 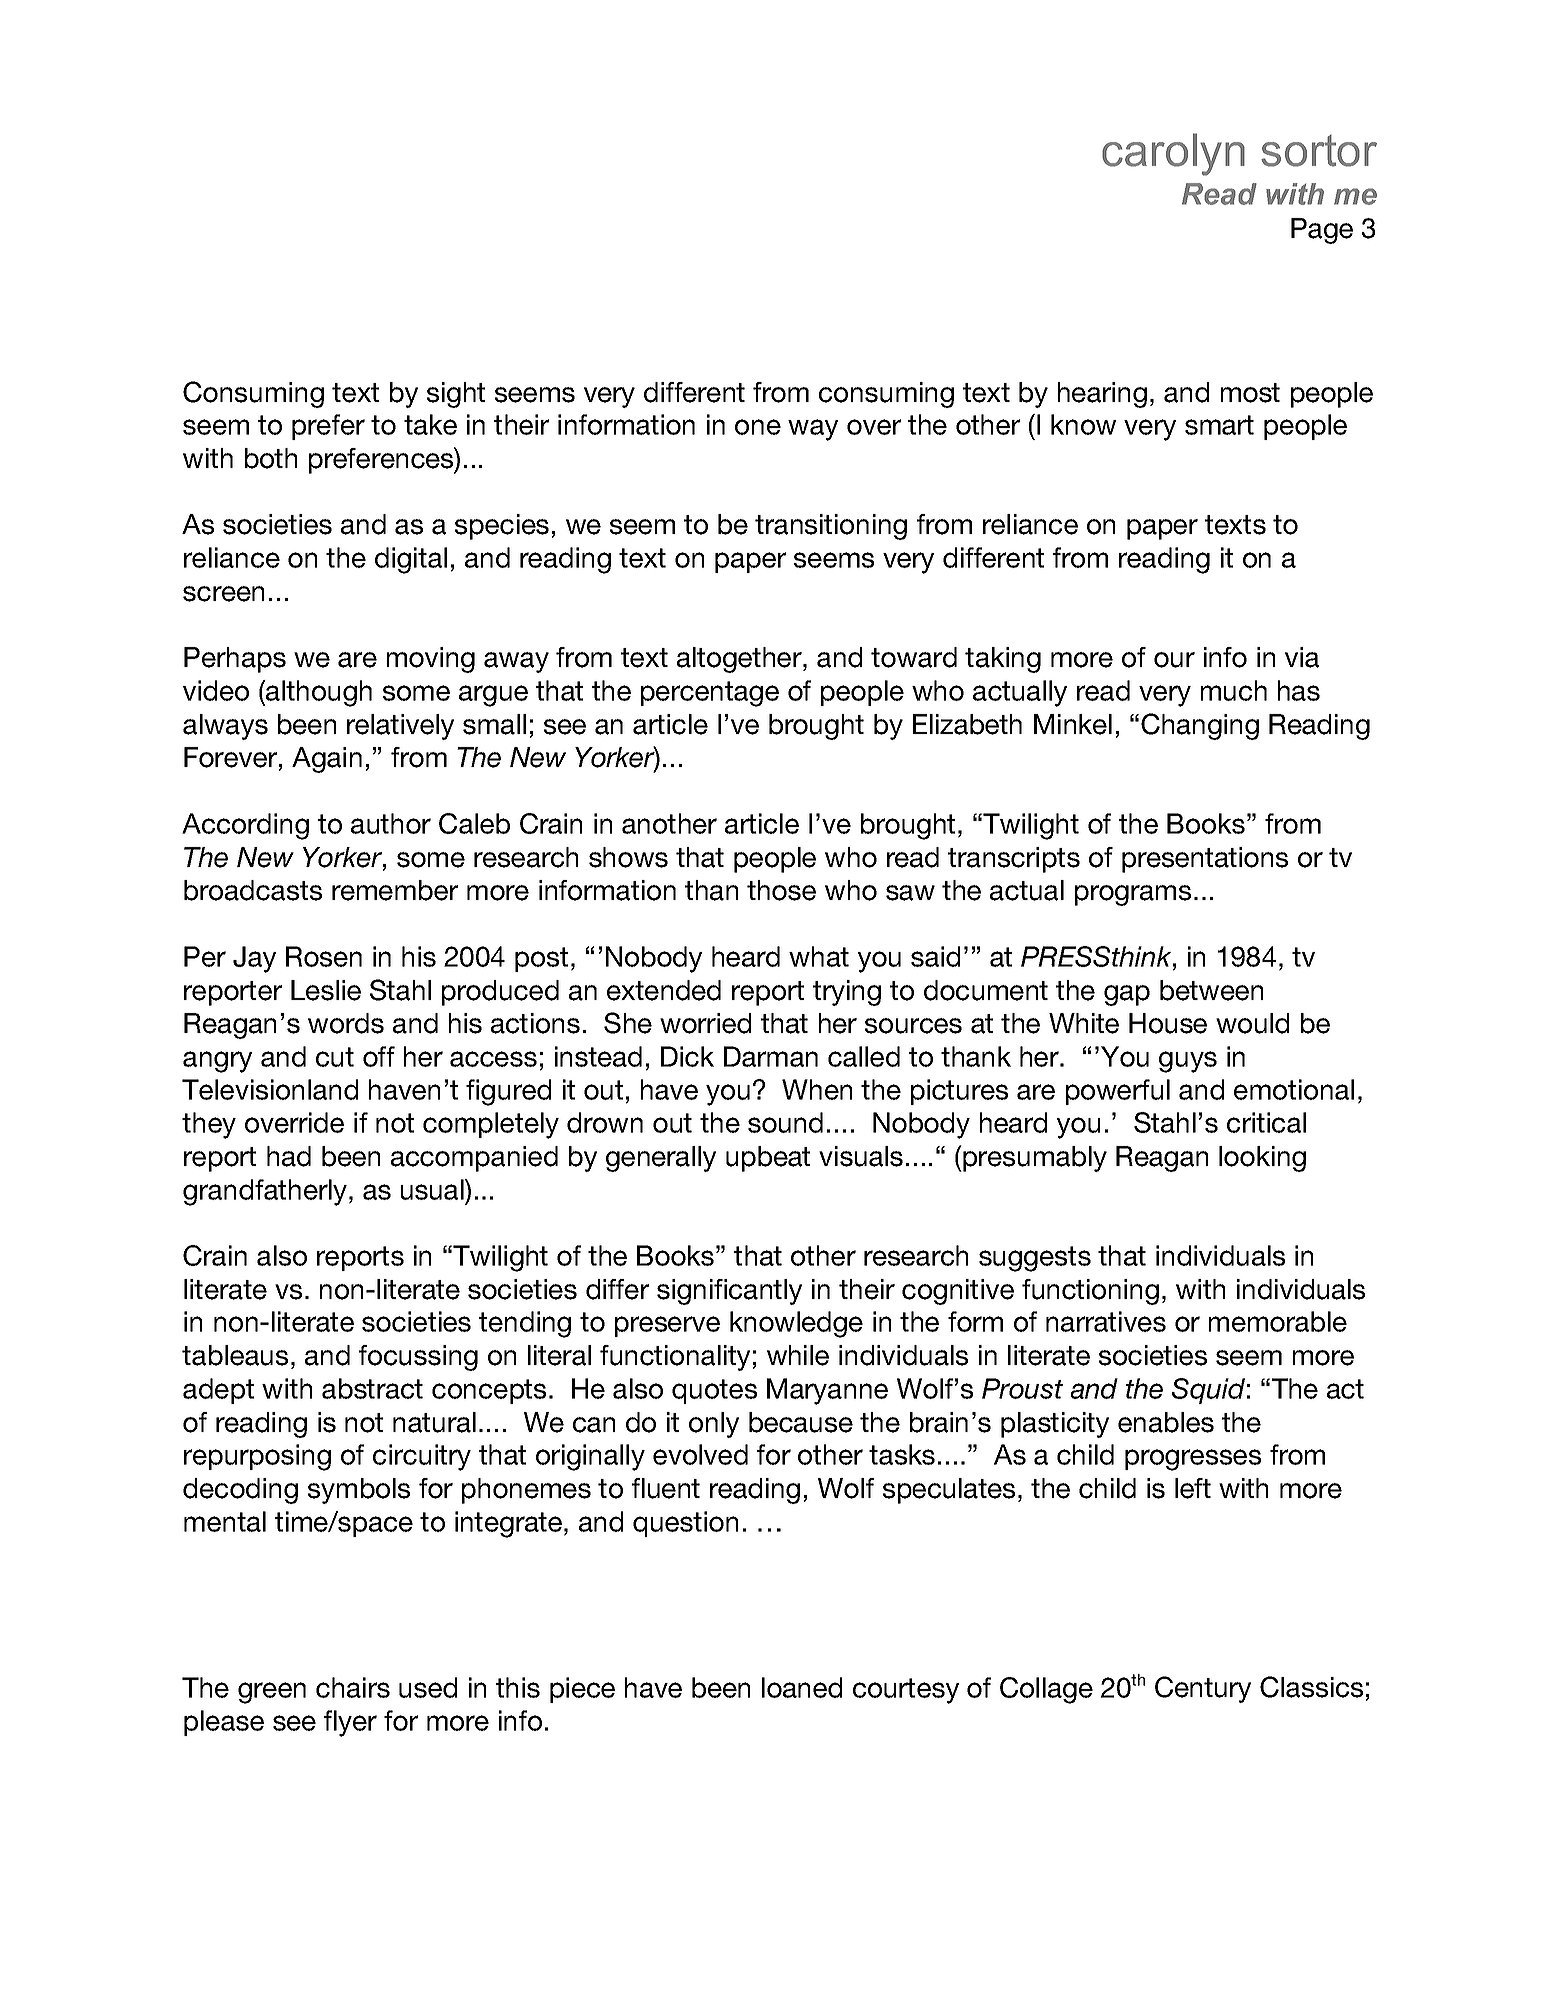 What do you see at coordinates (1322, 231) in the page?
I see `Page` at bounding box center [1322, 231].
